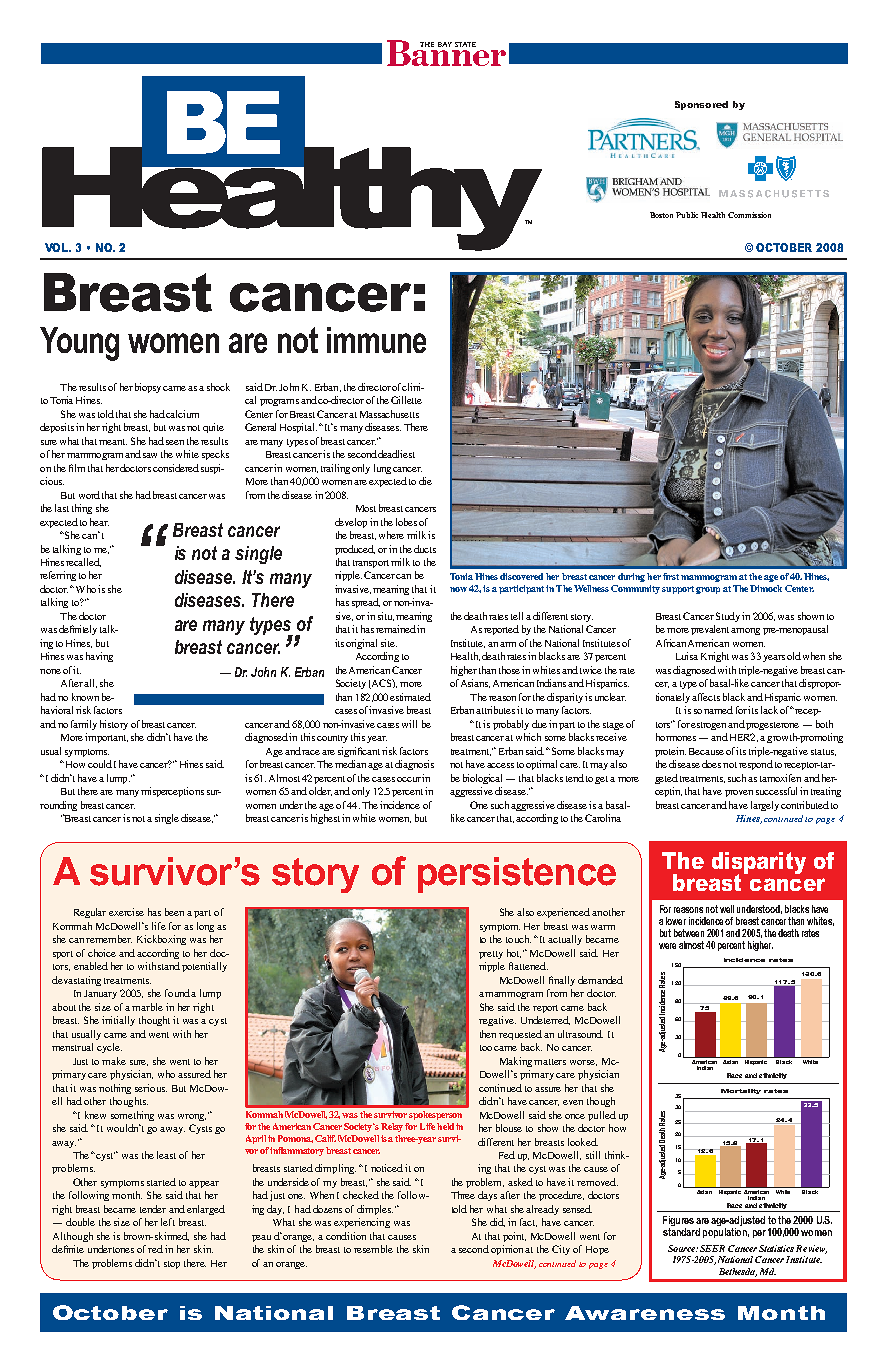 The image size is (887, 1372). I want to click on named, so click(718, 710).
